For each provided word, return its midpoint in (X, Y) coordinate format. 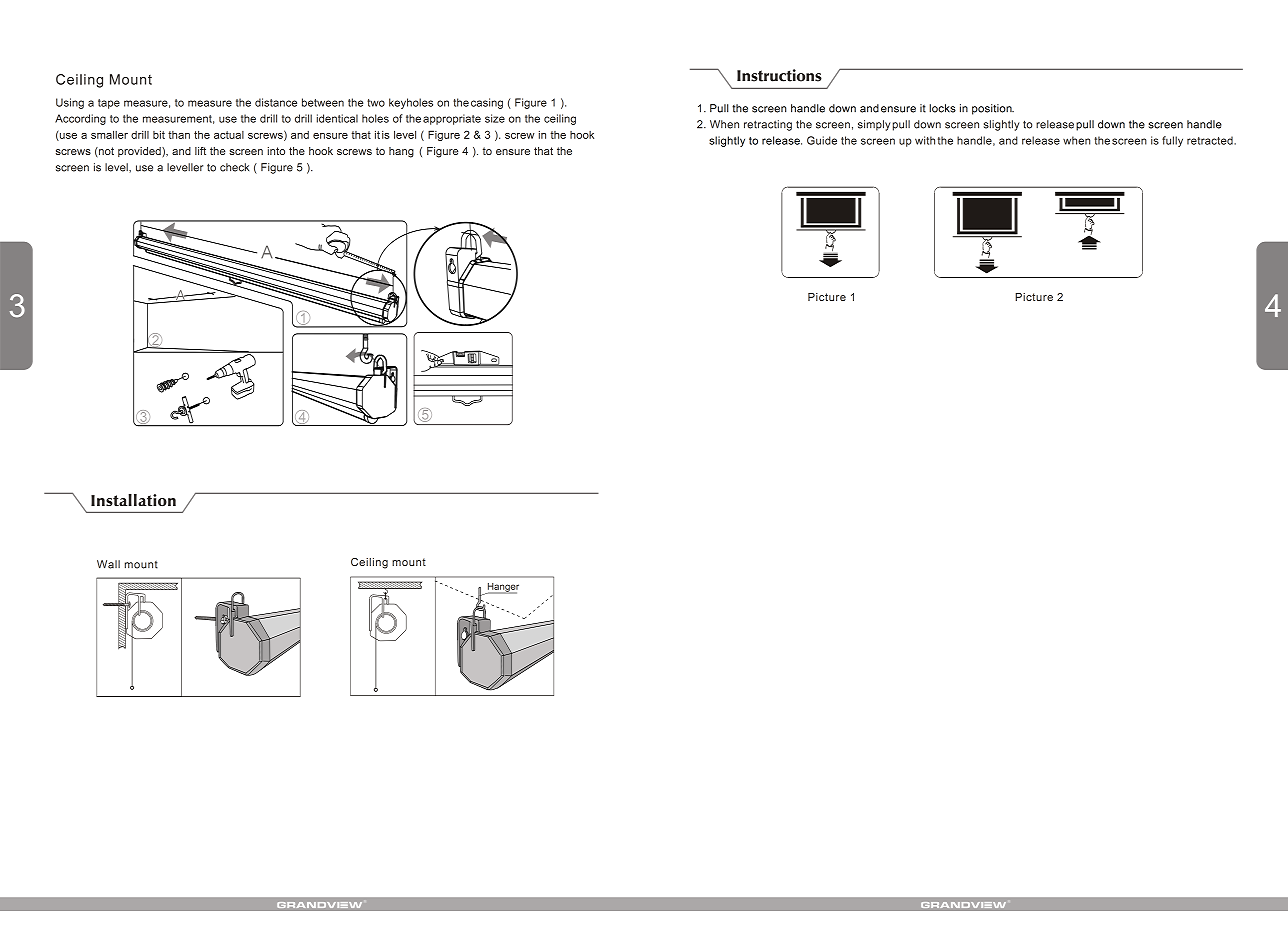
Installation (133, 500)
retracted (1211, 140)
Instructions (779, 75)
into (276, 151)
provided (140, 152)
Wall (108, 564)
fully (1172, 141)
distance (276, 102)
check (234, 167)
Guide (822, 140)
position (993, 109)
